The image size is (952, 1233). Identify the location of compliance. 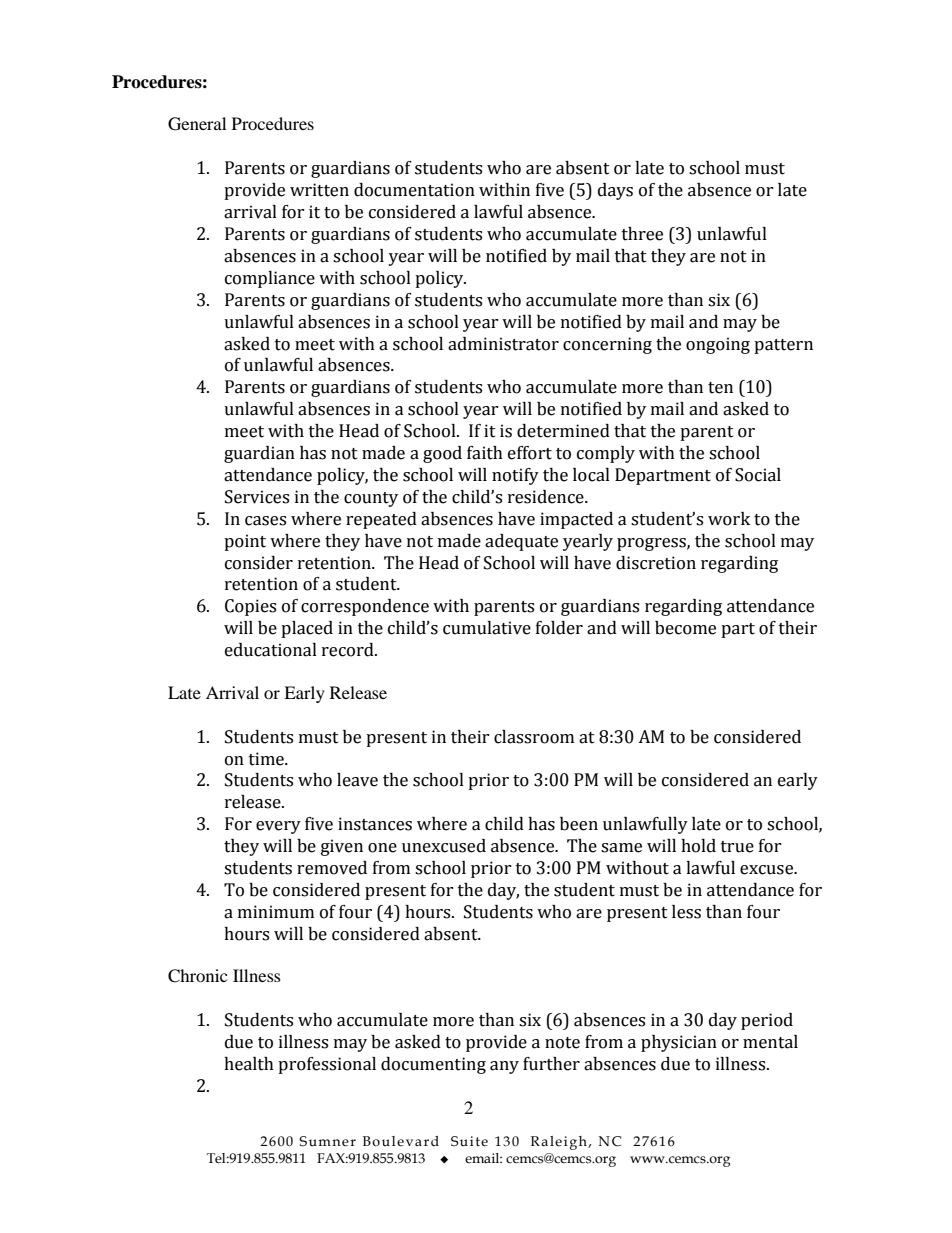
(270, 279).
